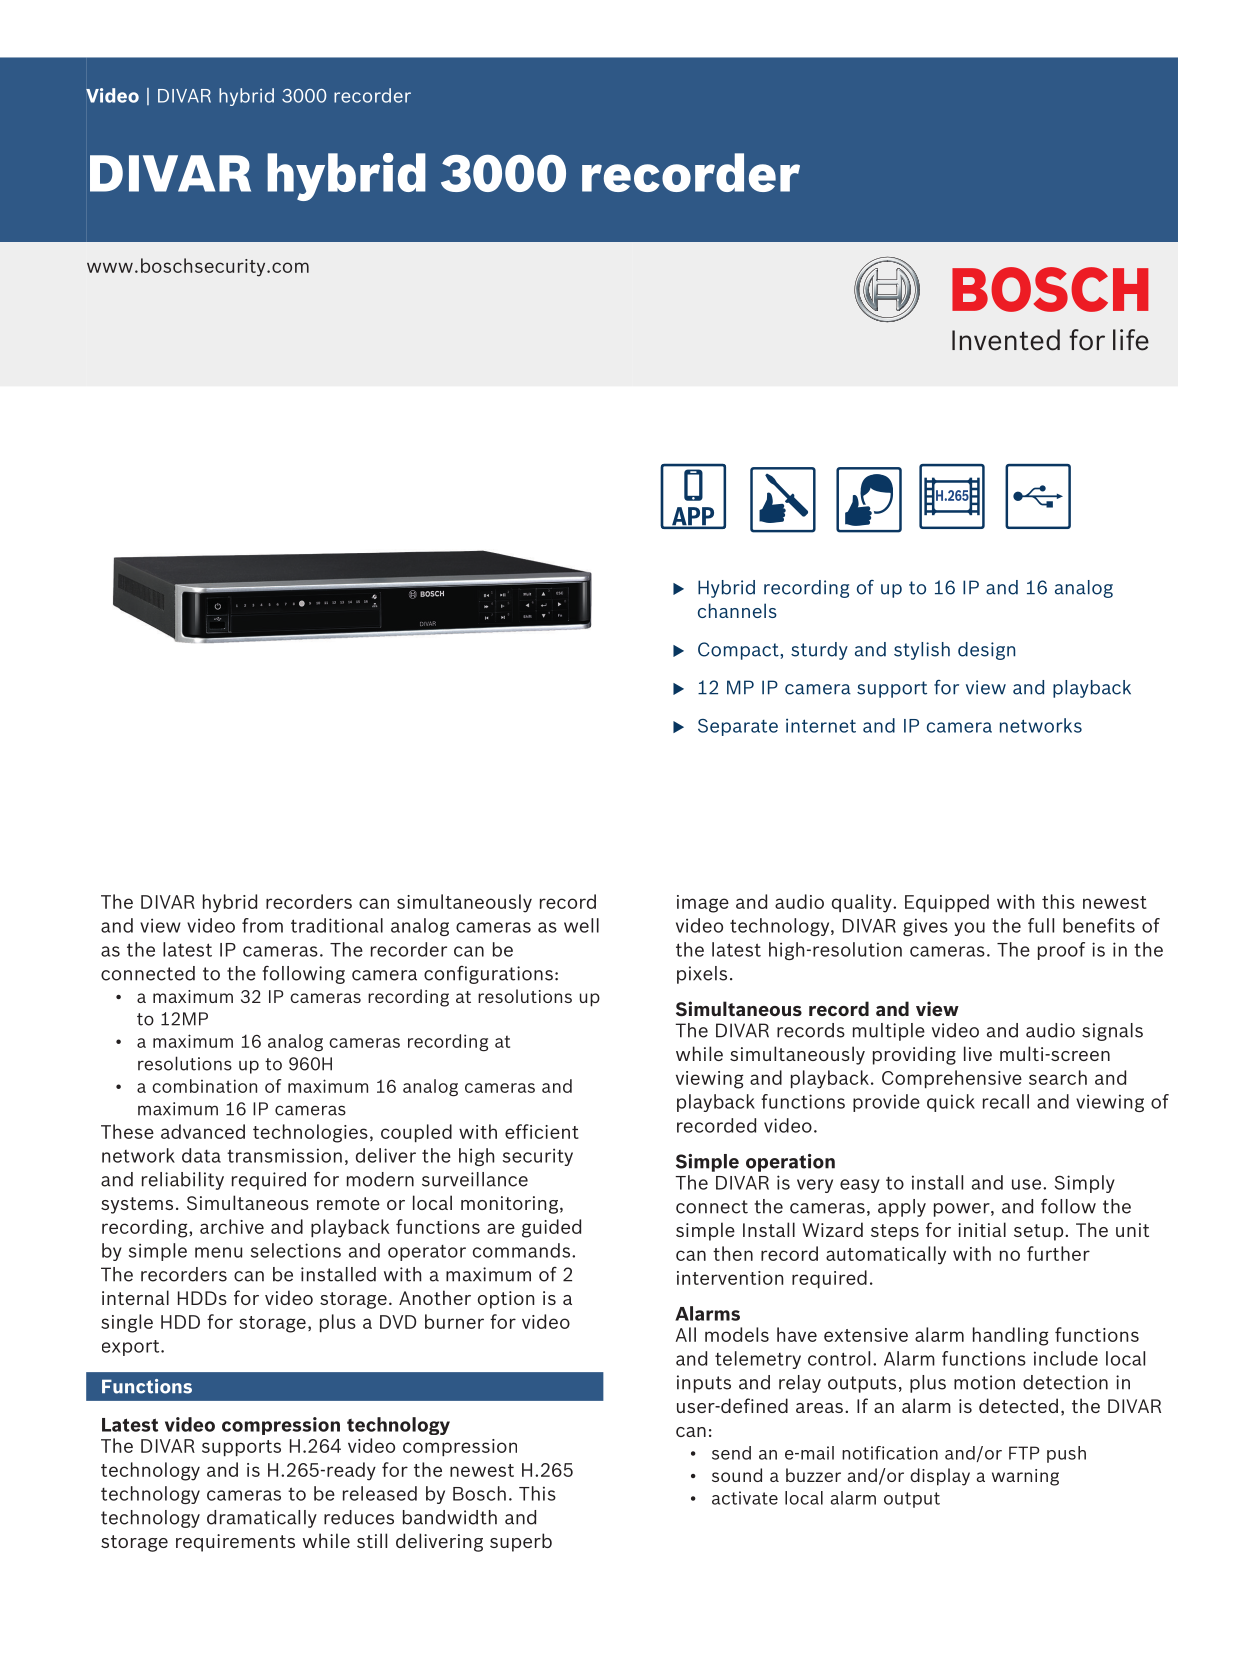  I want to click on well, so click(581, 925).
